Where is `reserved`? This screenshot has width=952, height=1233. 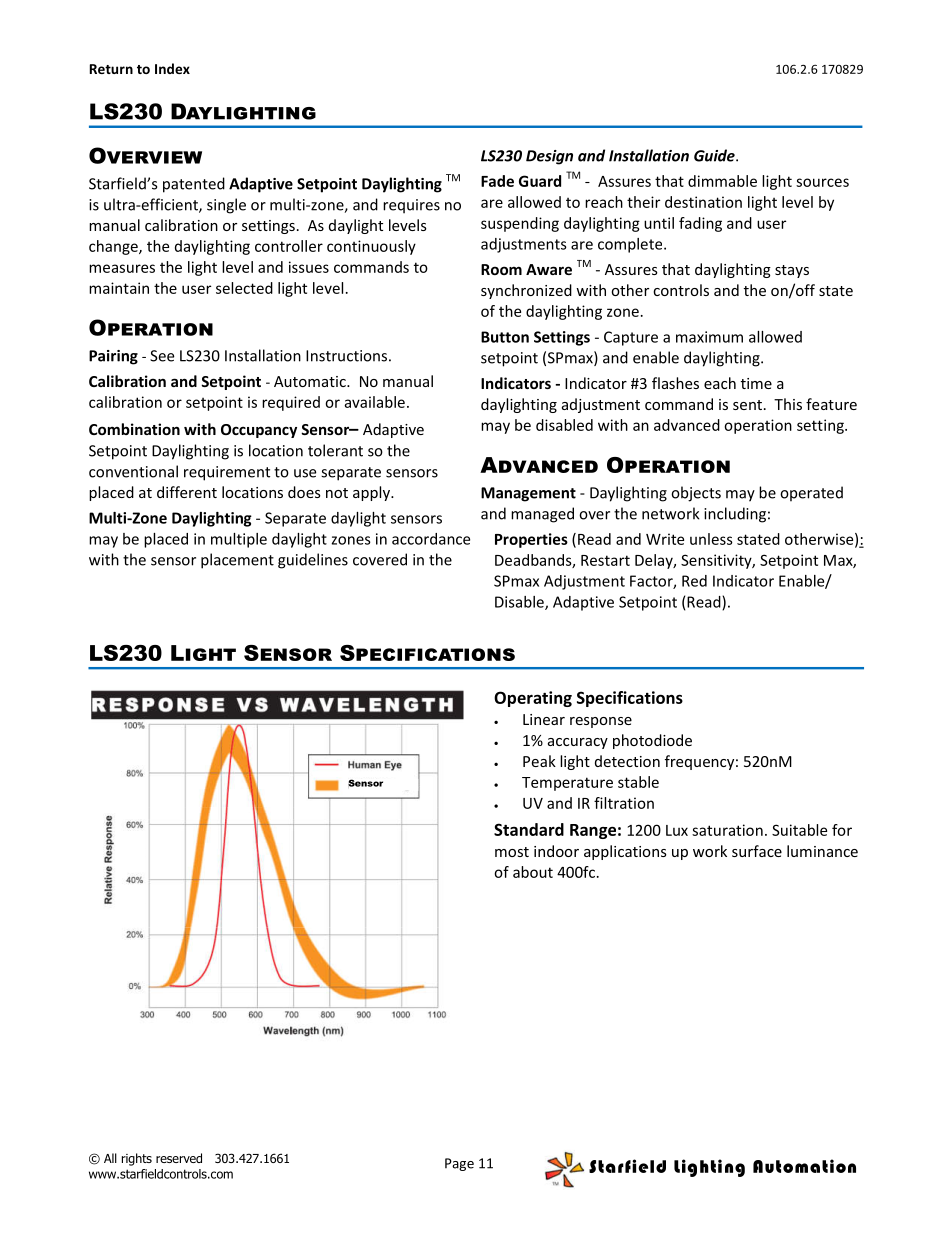 reserved is located at coordinates (179, 1158).
